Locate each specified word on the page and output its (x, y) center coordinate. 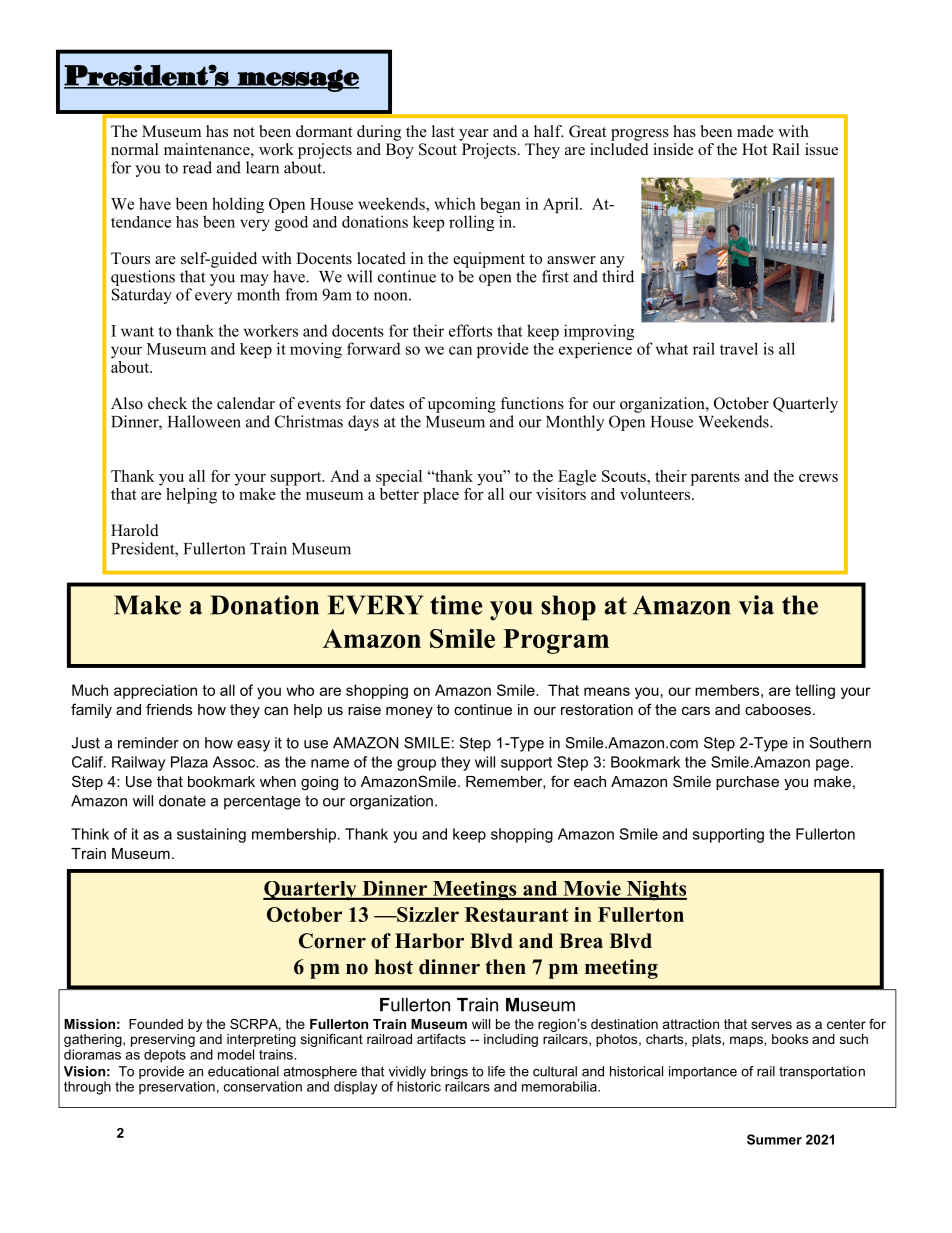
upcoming (462, 405)
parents (715, 479)
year (473, 135)
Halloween (204, 421)
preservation (177, 1087)
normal (135, 149)
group (416, 765)
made (755, 131)
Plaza (189, 762)
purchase (747, 783)
